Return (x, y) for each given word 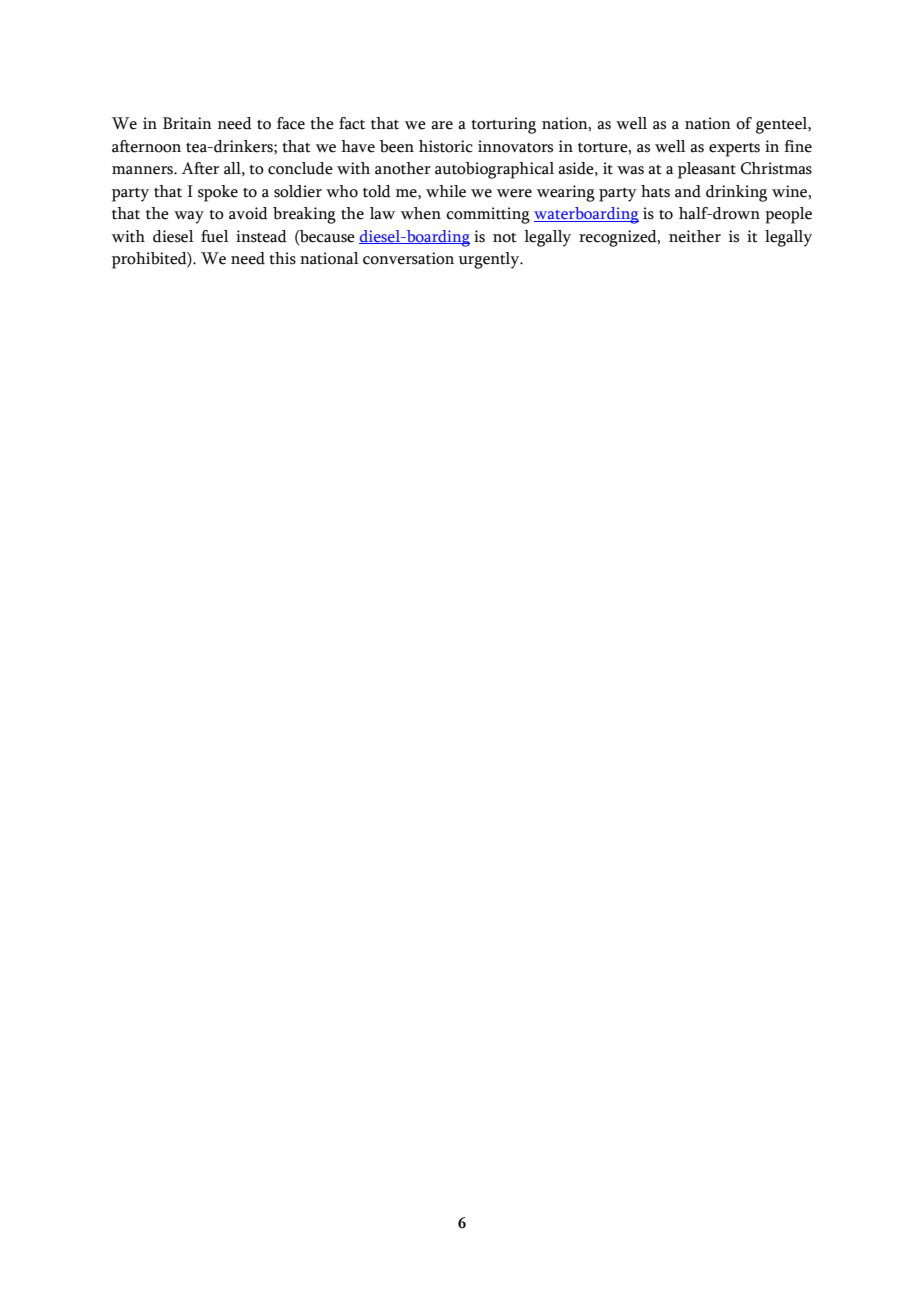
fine (798, 146)
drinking (736, 193)
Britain (187, 123)
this (283, 258)
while (446, 191)
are (442, 125)
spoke (218, 193)
